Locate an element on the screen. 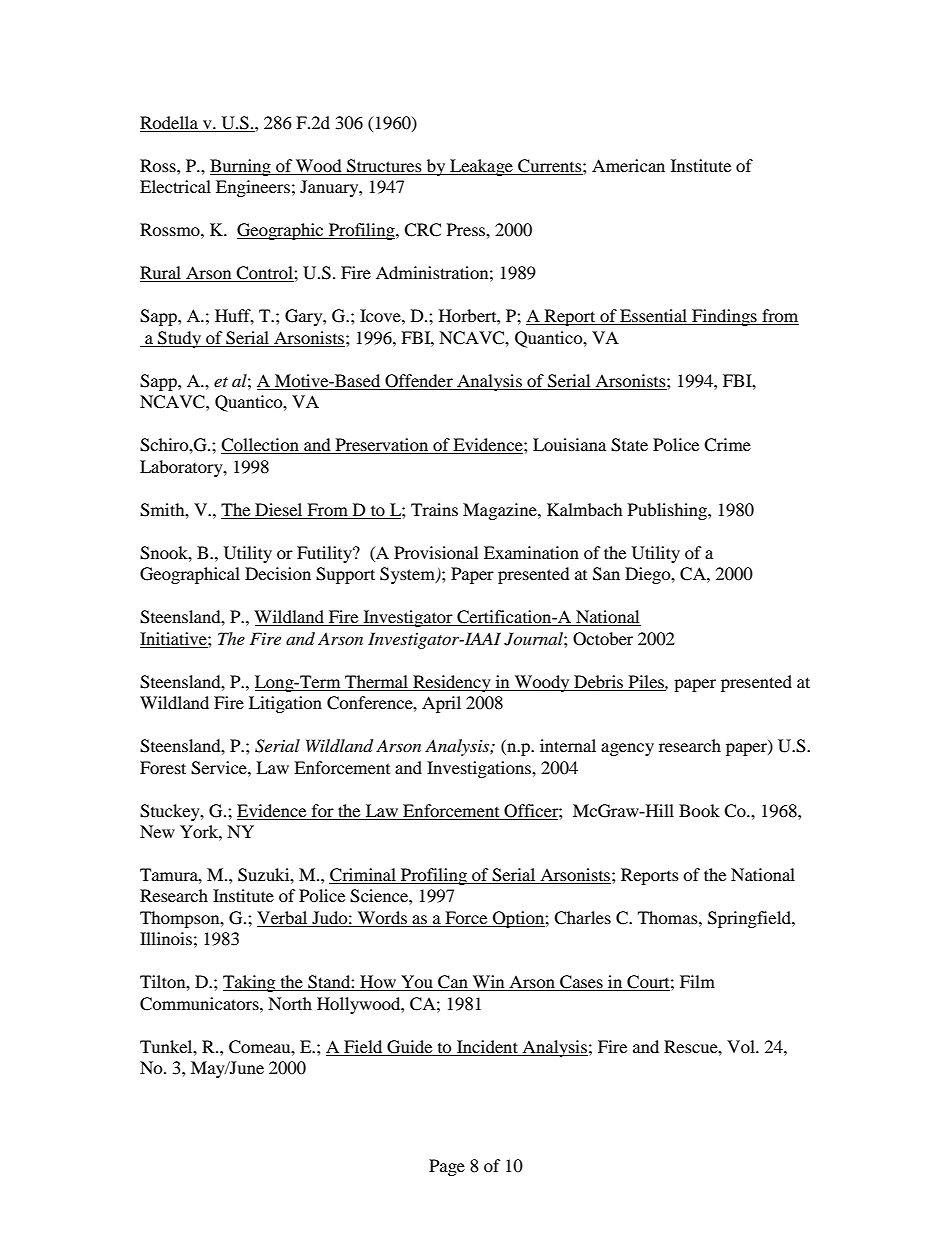 The width and height of the screenshot is (952, 1233). Leakage is located at coordinates (481, 167).
